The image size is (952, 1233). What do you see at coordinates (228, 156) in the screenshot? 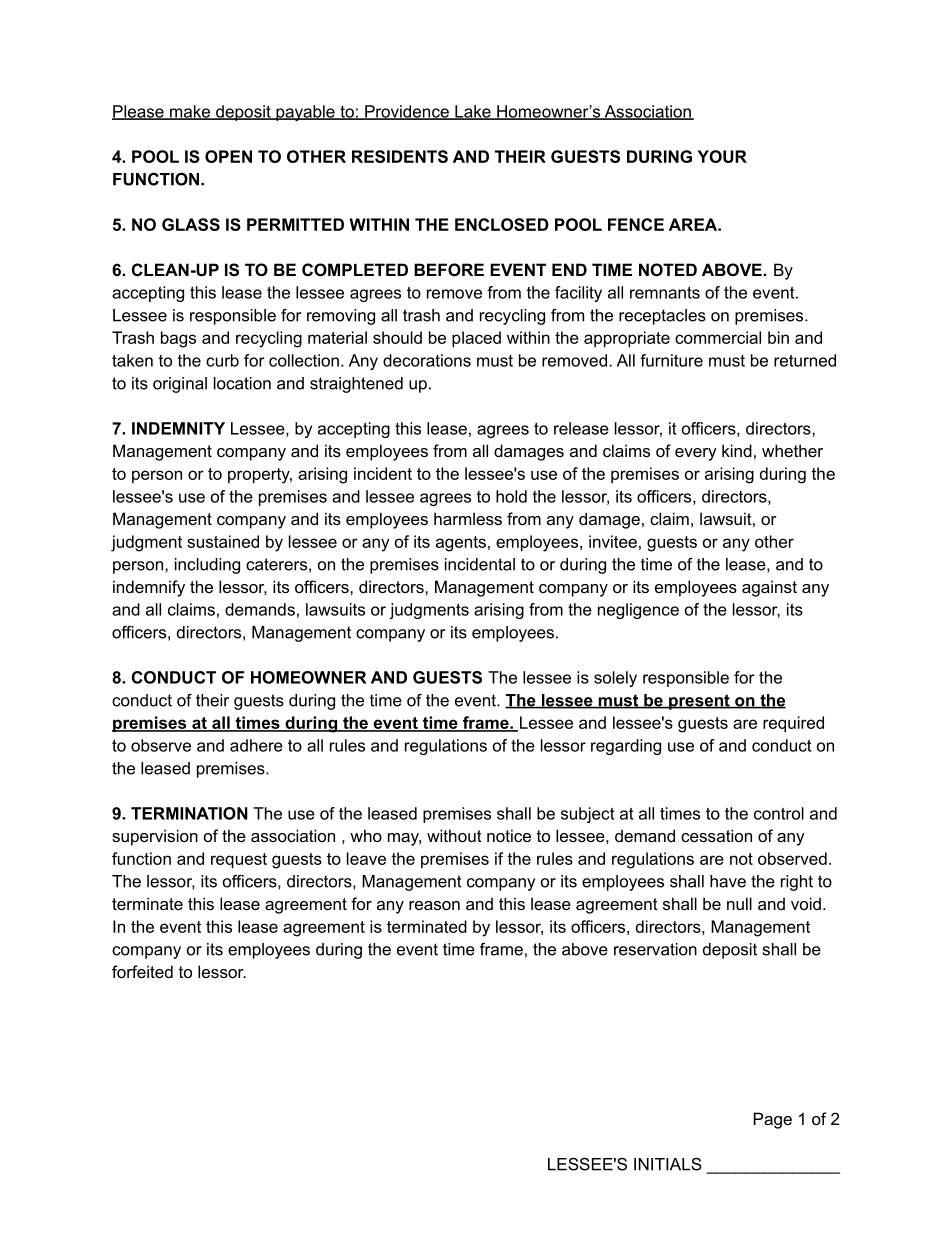
I see `OPEN` at bounding box center [228, 156].
